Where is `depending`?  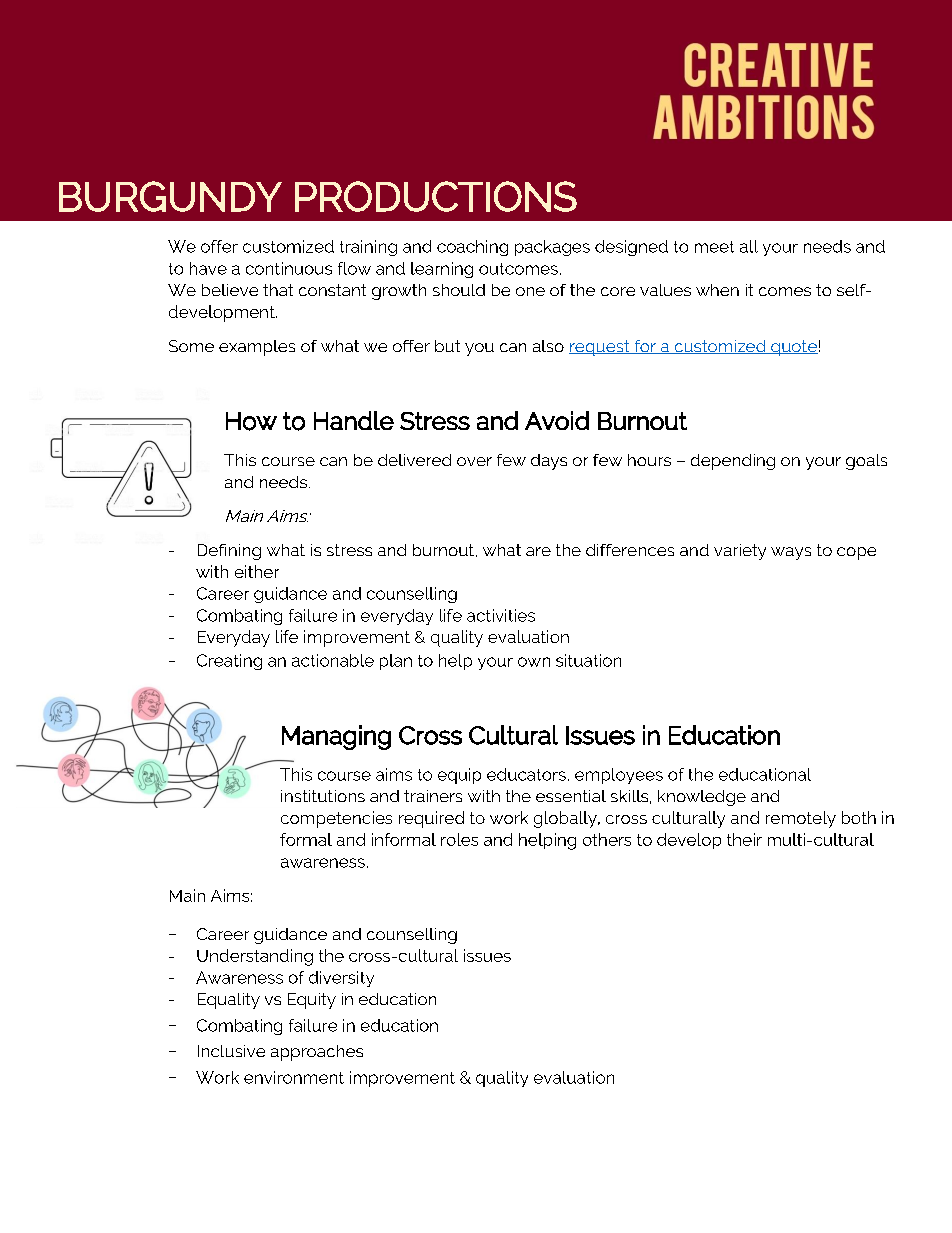 depending is located at coordinates (733, 462).
